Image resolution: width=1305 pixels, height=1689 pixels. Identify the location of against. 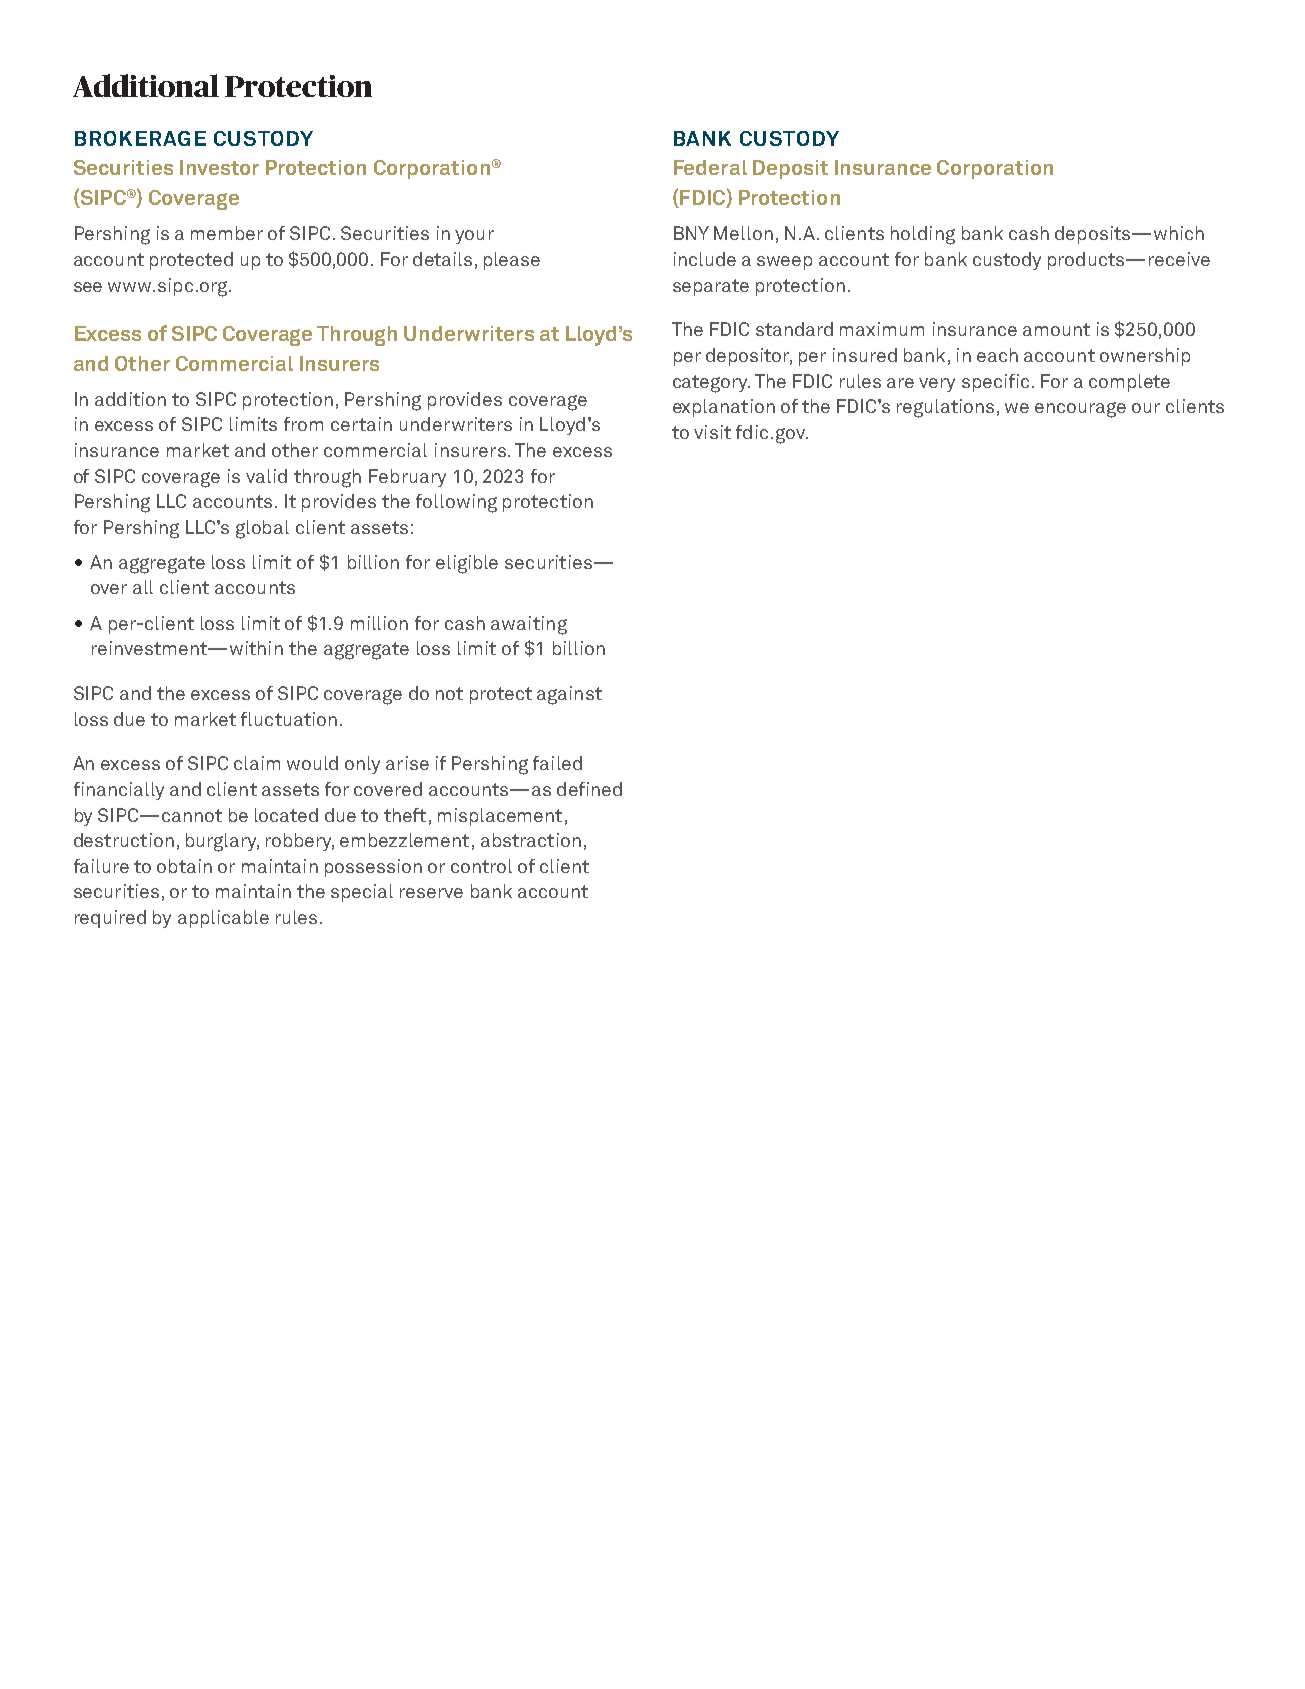
(569, 695).
